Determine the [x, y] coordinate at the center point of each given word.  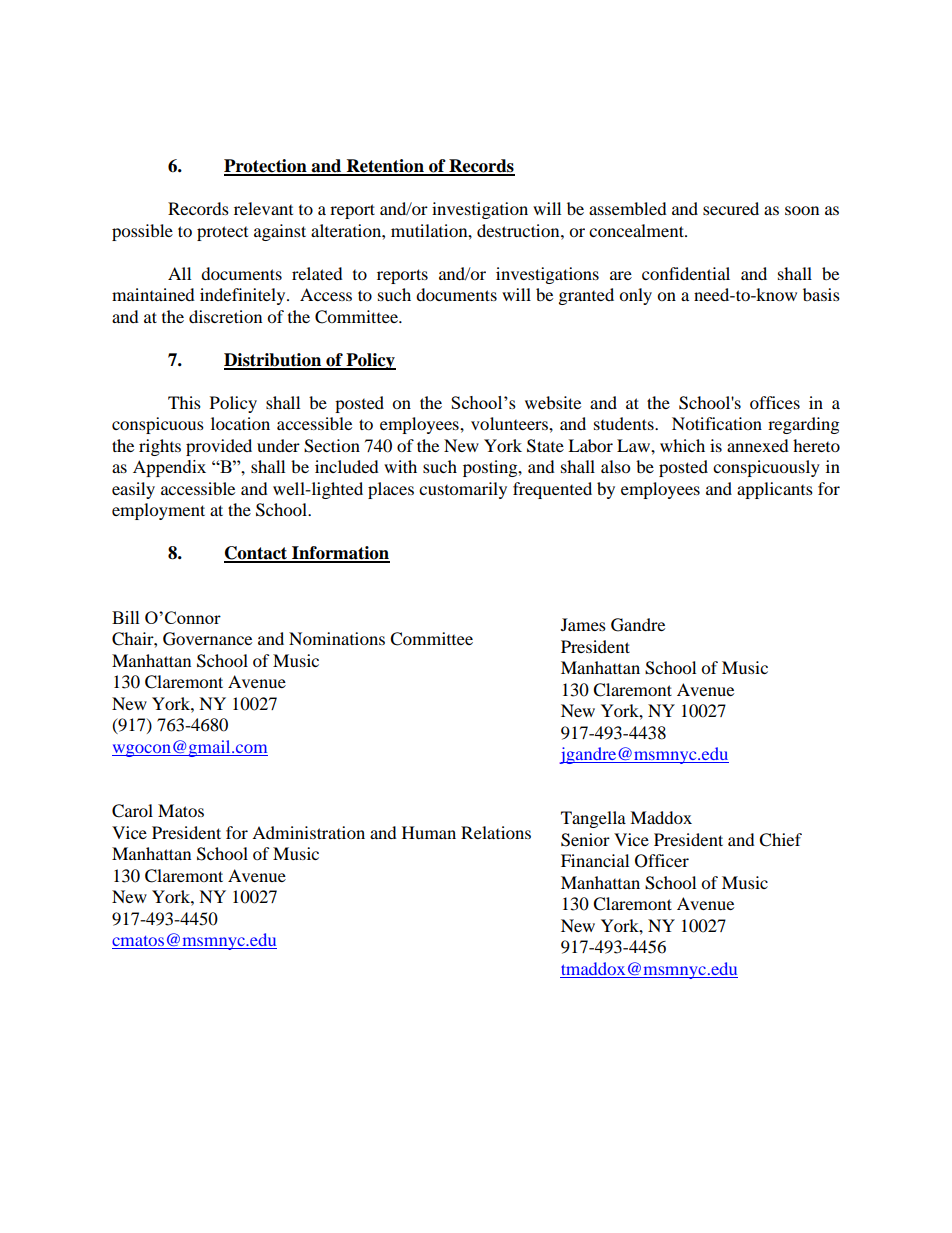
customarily [463, 490]
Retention [385, 167]
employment [158, 511]
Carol [132, 811]
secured [731, 208]
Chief [780, 840]
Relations [496, 832]
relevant [263, 208]
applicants [775, 490]
